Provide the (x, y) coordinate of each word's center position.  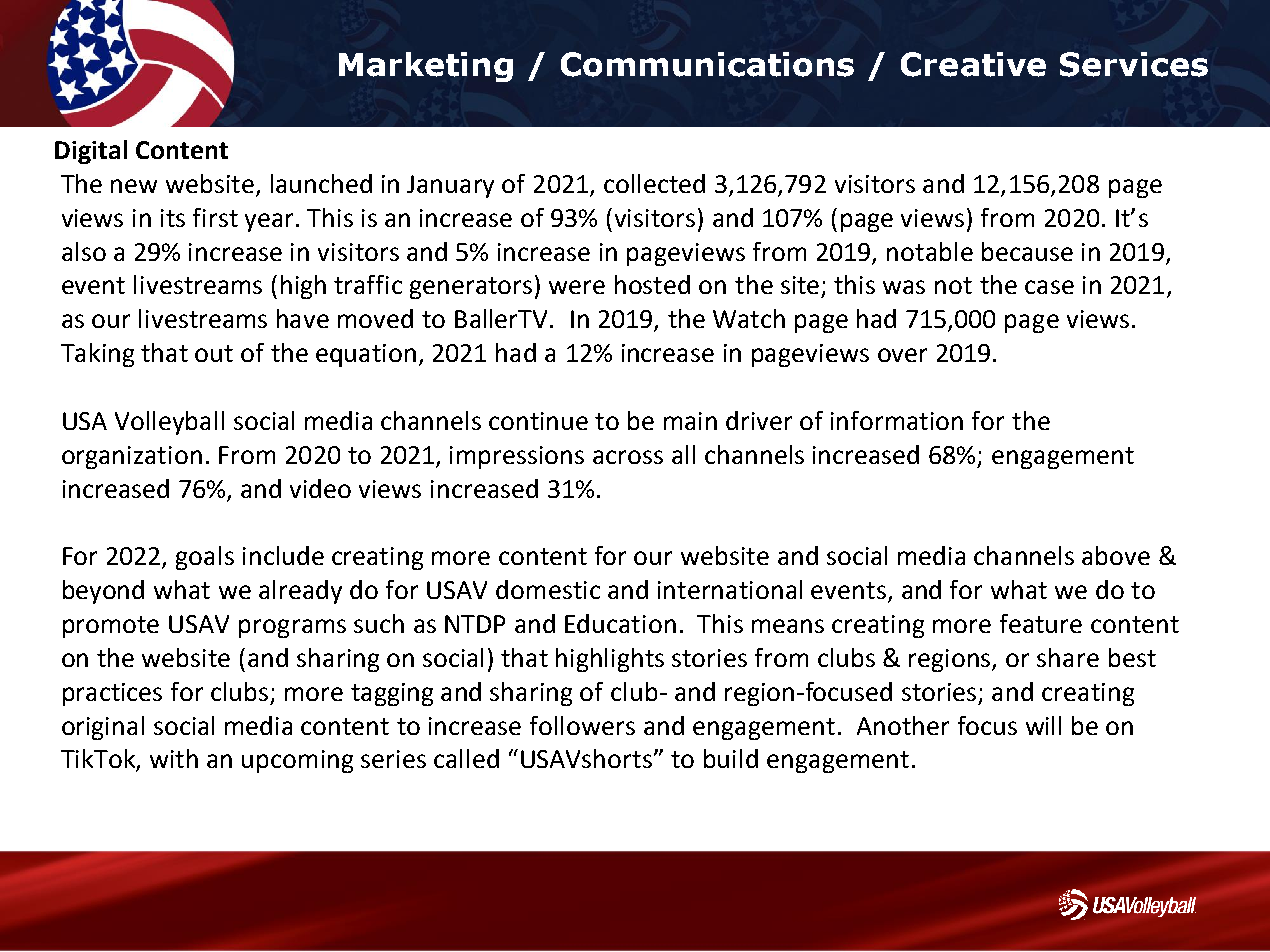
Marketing (426, 67)
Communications (707, 64)
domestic (548, 589)
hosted (652, 284)
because (1027, 251)
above (1116, 555)
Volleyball (169, 423)
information (897, 420)
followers (582, 725)
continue (538, 421)
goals (205, 558)
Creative (973, 64)
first (215, 217)
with (174, 758)
